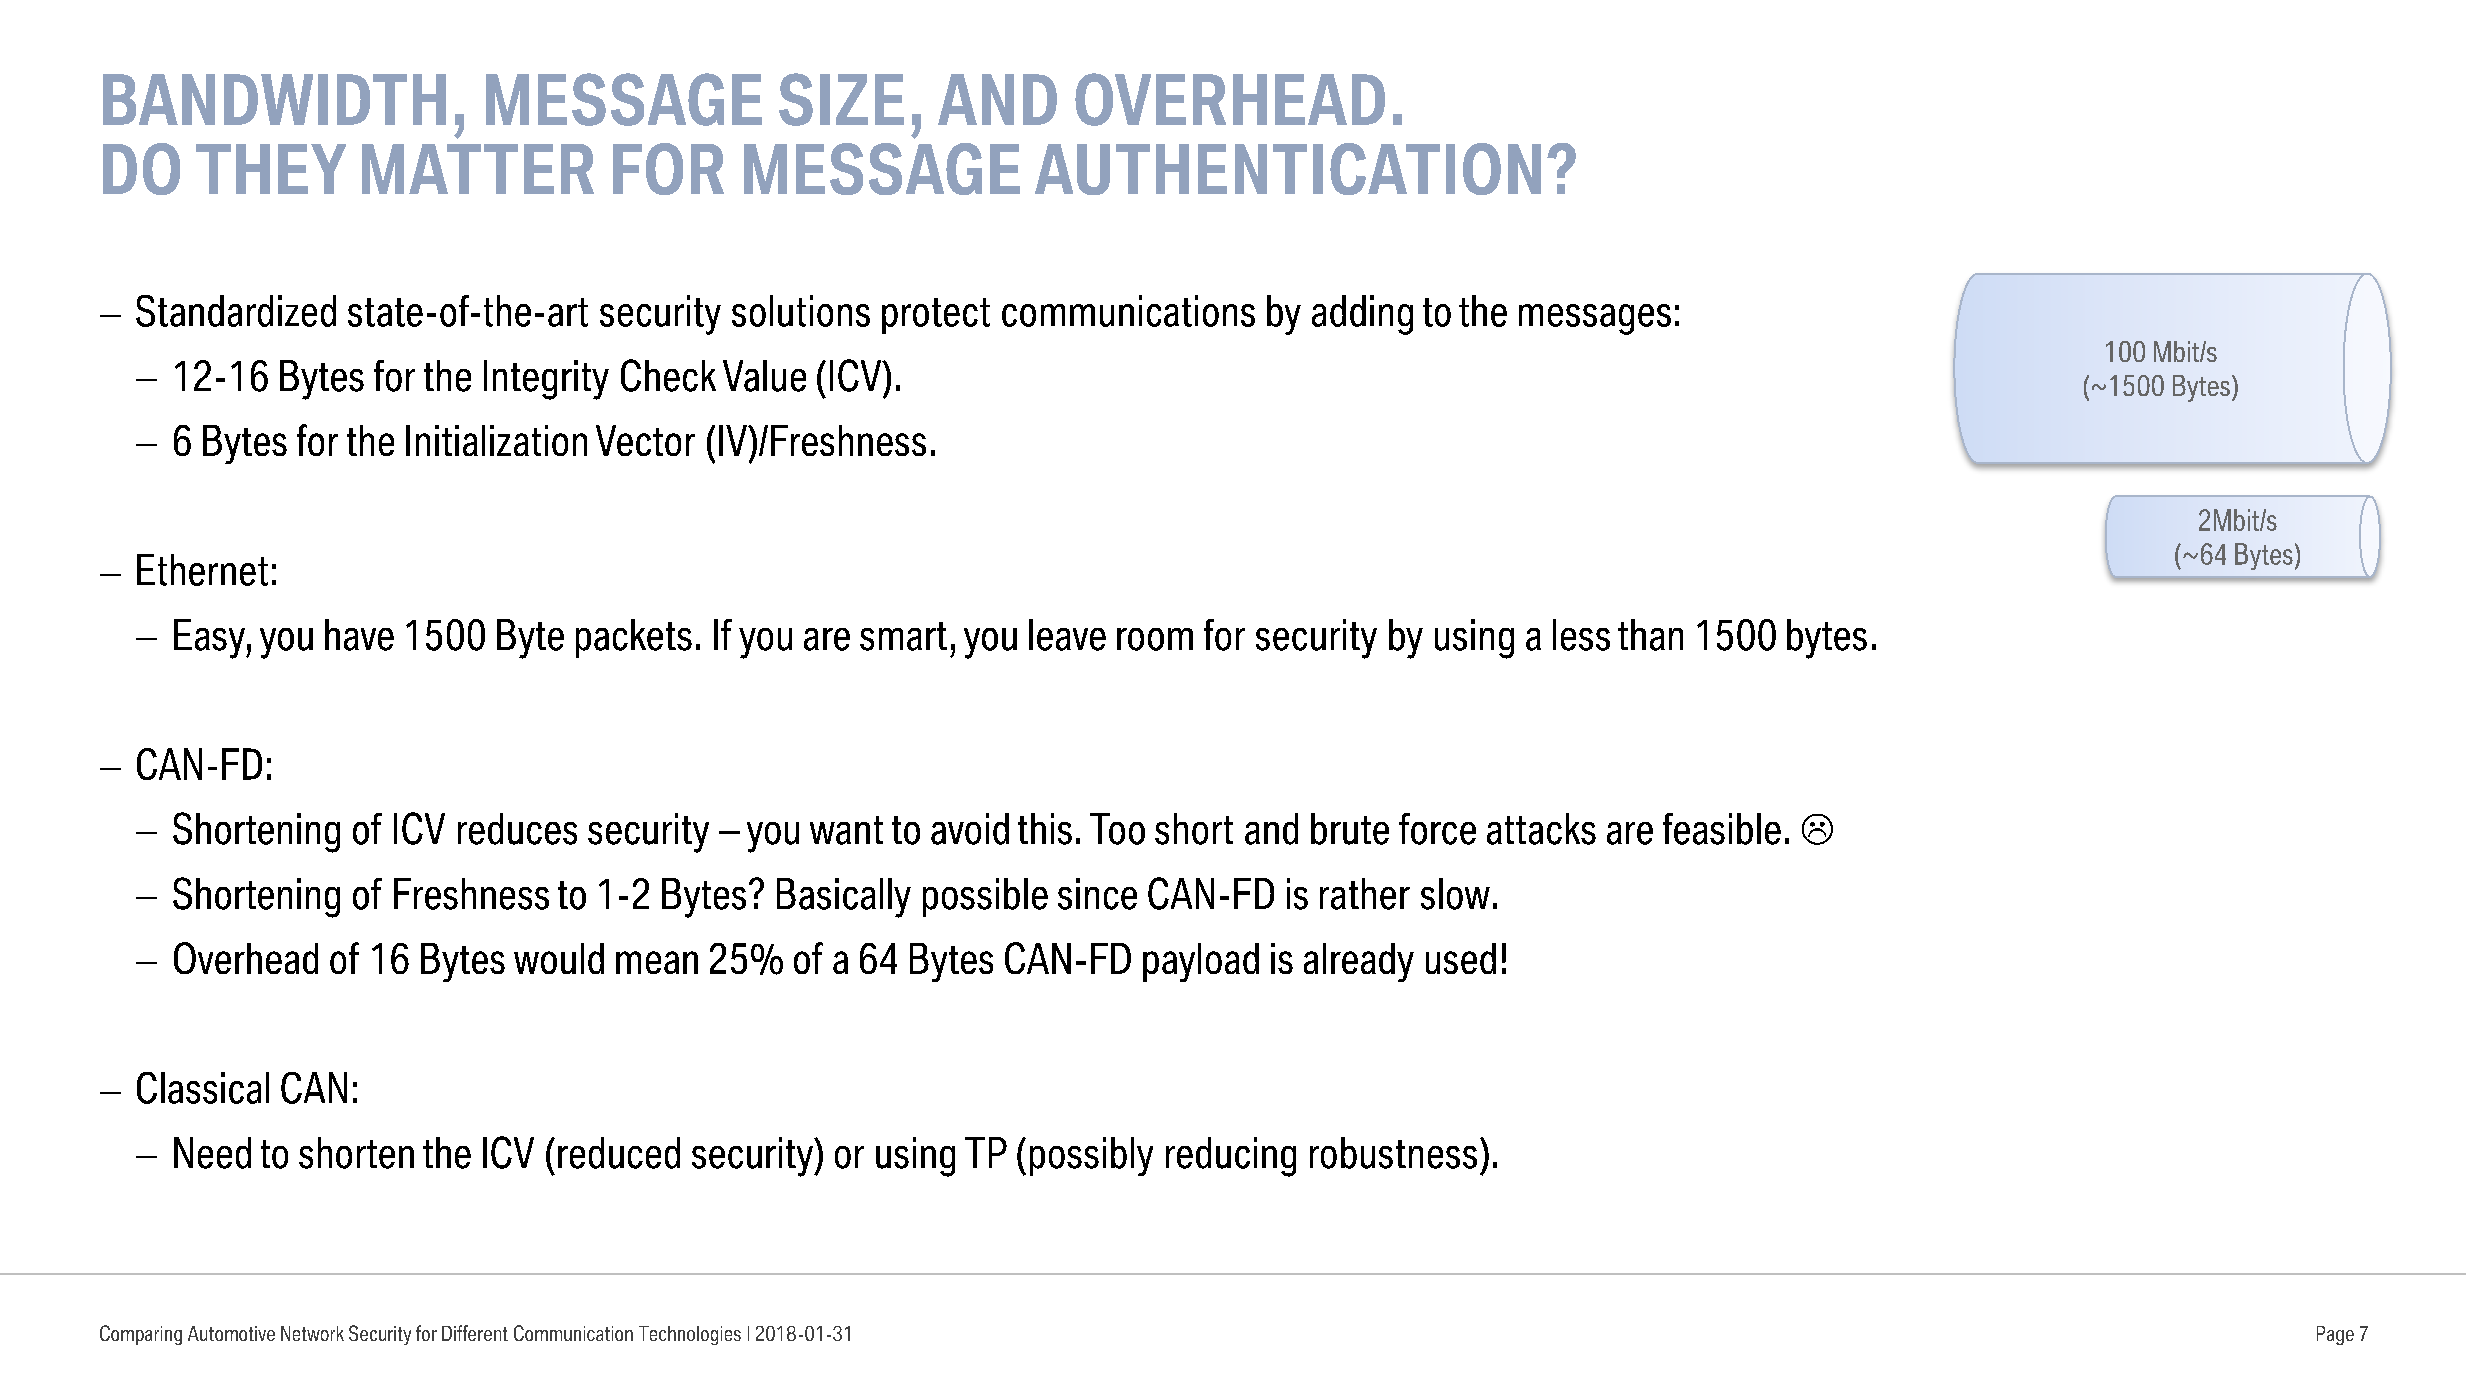 This screenshot has width=2466, height=1387. What do you see at coordinates (1155, 639) in the screenshot?
I see `room` at bounding box center [1155, 639].
